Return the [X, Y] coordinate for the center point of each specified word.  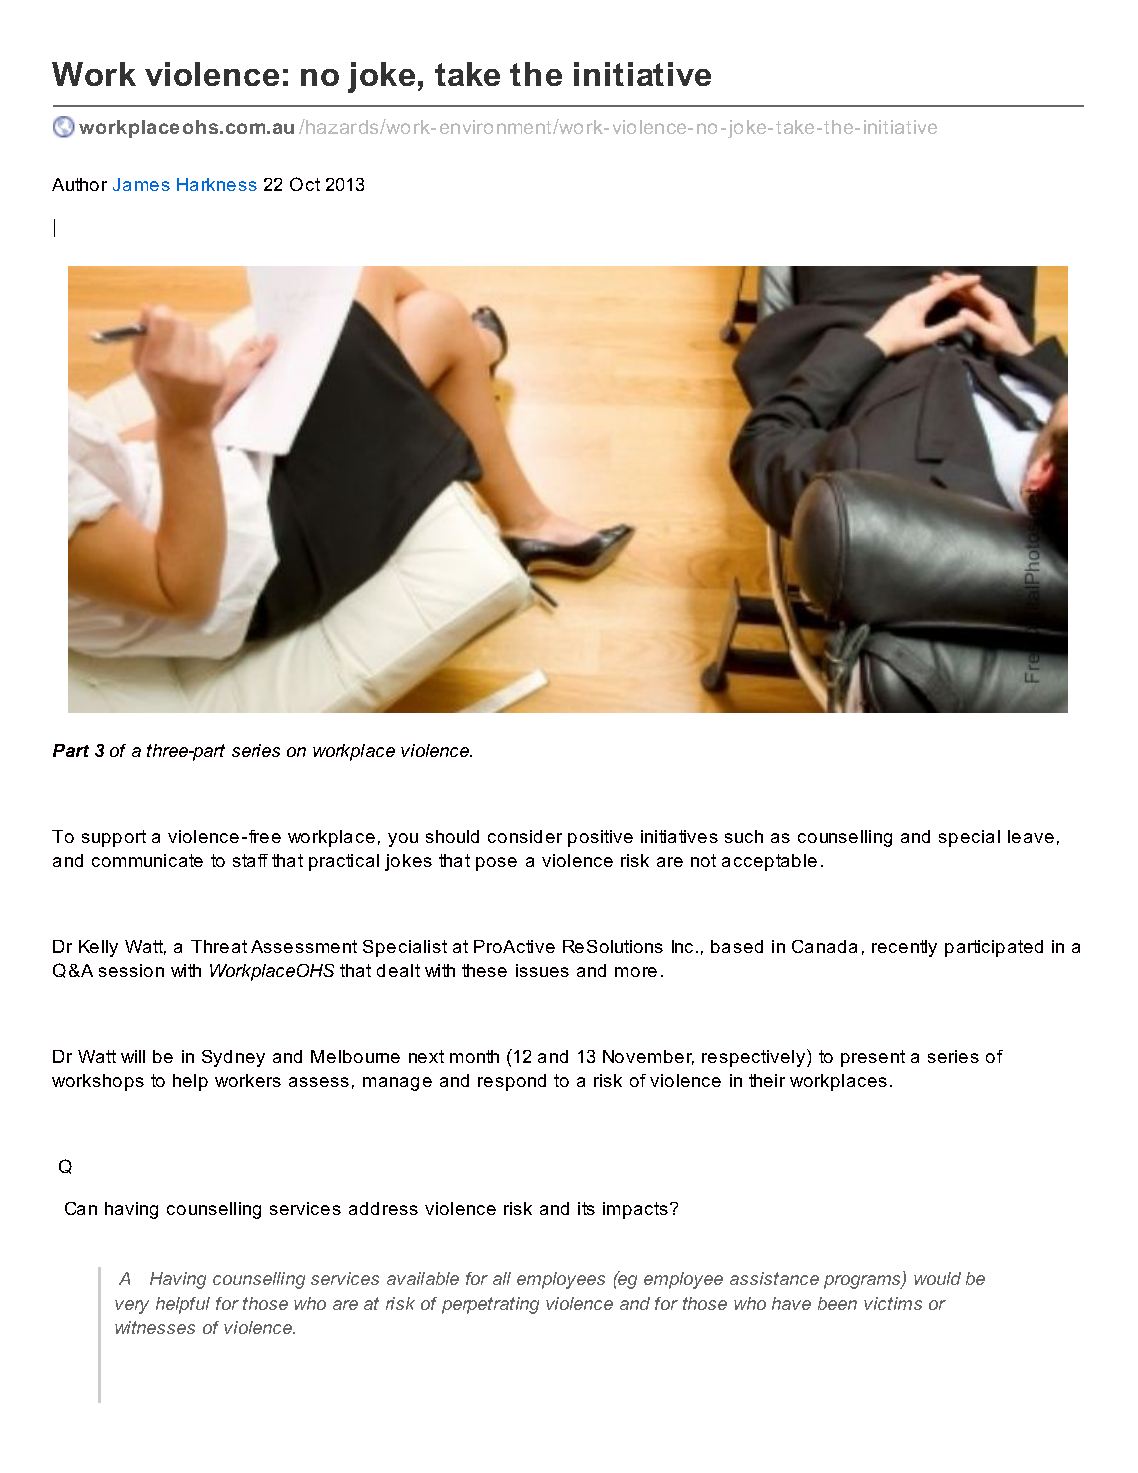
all [502, 1278]
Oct [305, 184]
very [132, 1307]
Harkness [217, 184]
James [141, 184]
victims [893, 1303]
